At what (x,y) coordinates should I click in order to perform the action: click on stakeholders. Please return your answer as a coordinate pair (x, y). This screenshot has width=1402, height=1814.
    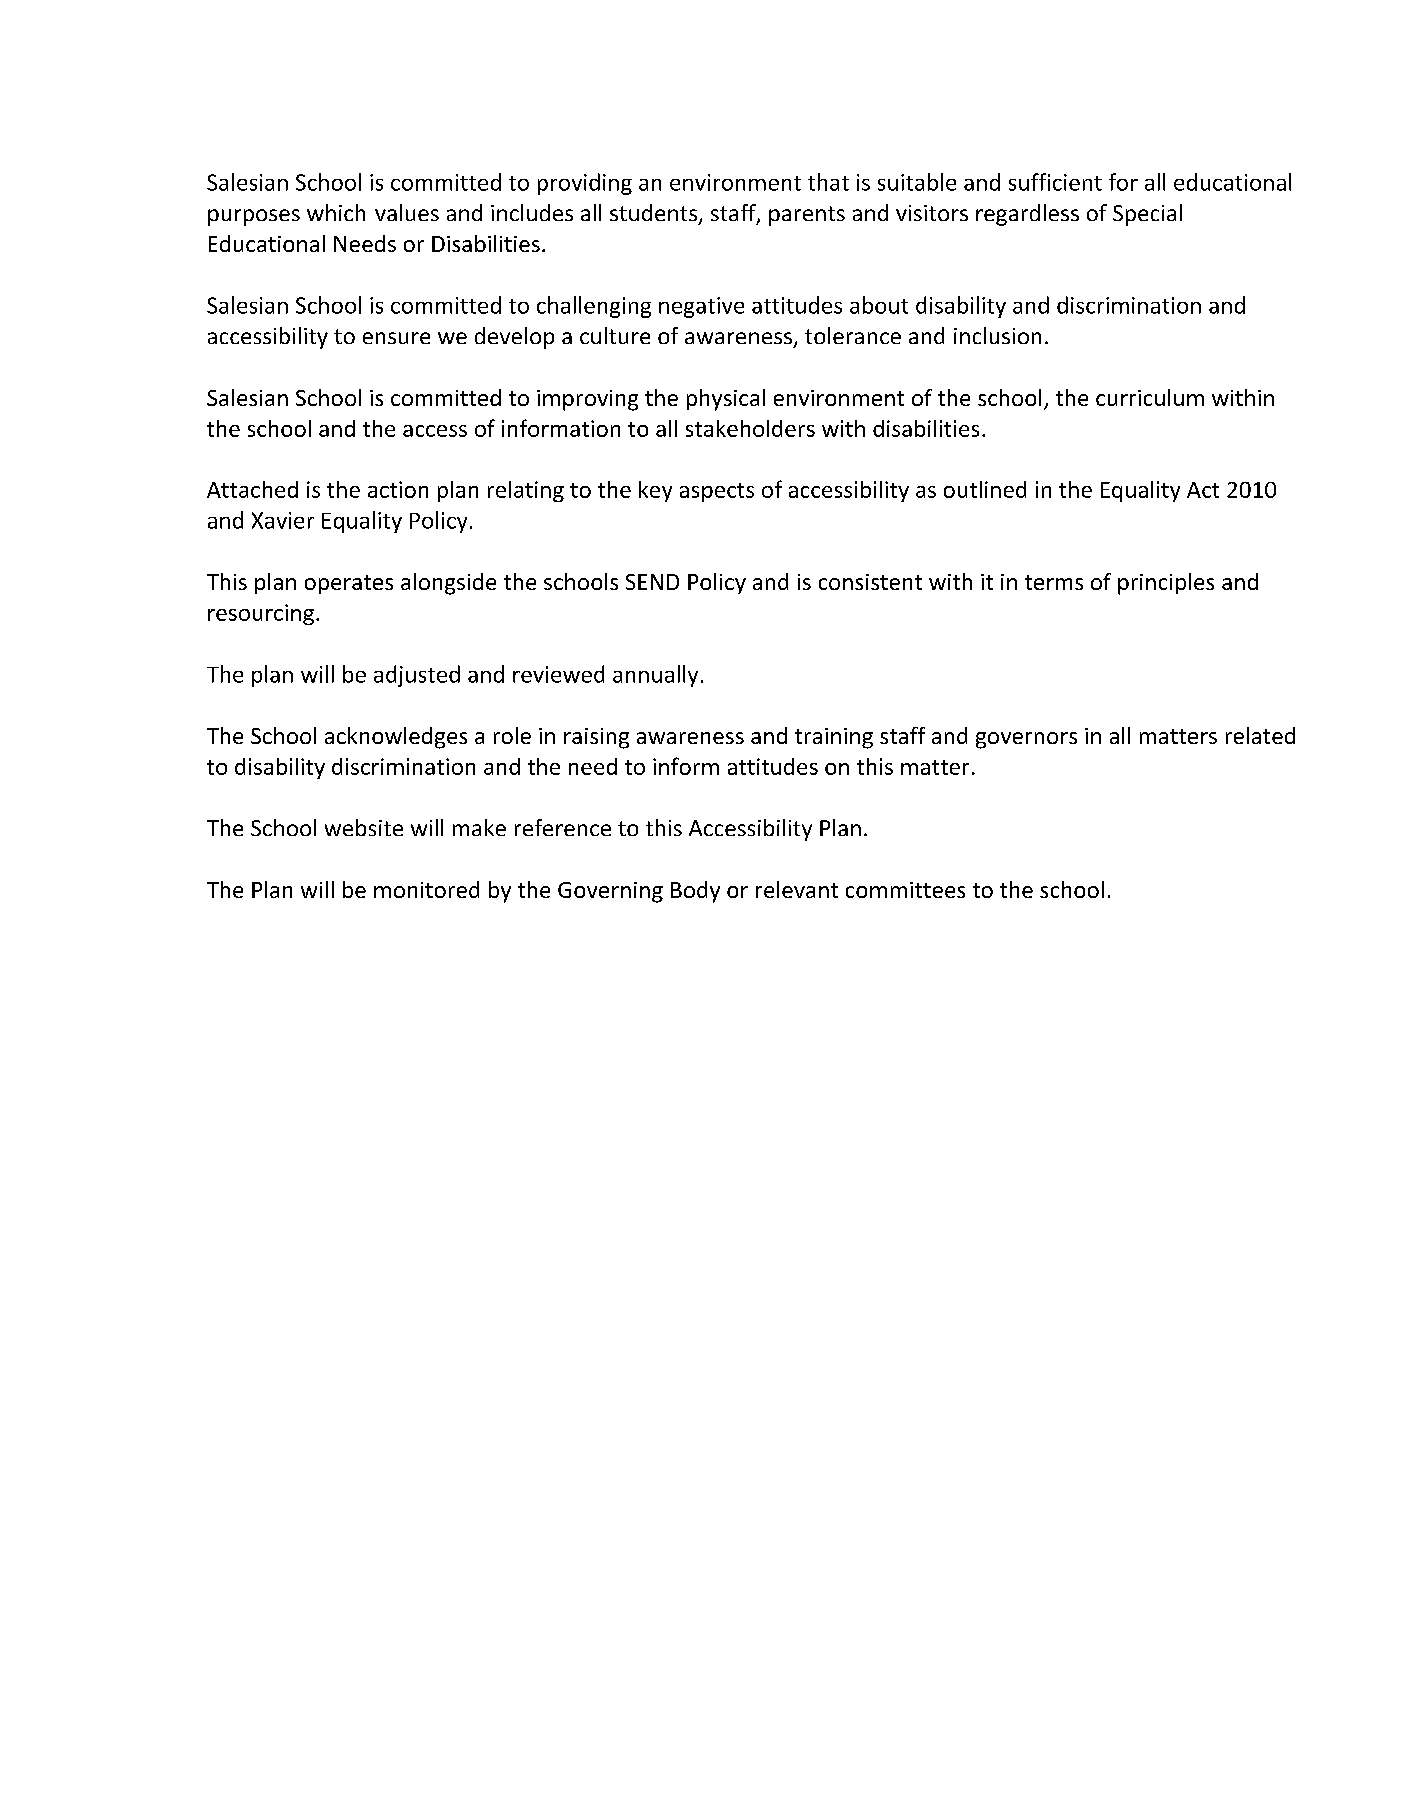
    Looking at the image, I should click on (750, 428).
